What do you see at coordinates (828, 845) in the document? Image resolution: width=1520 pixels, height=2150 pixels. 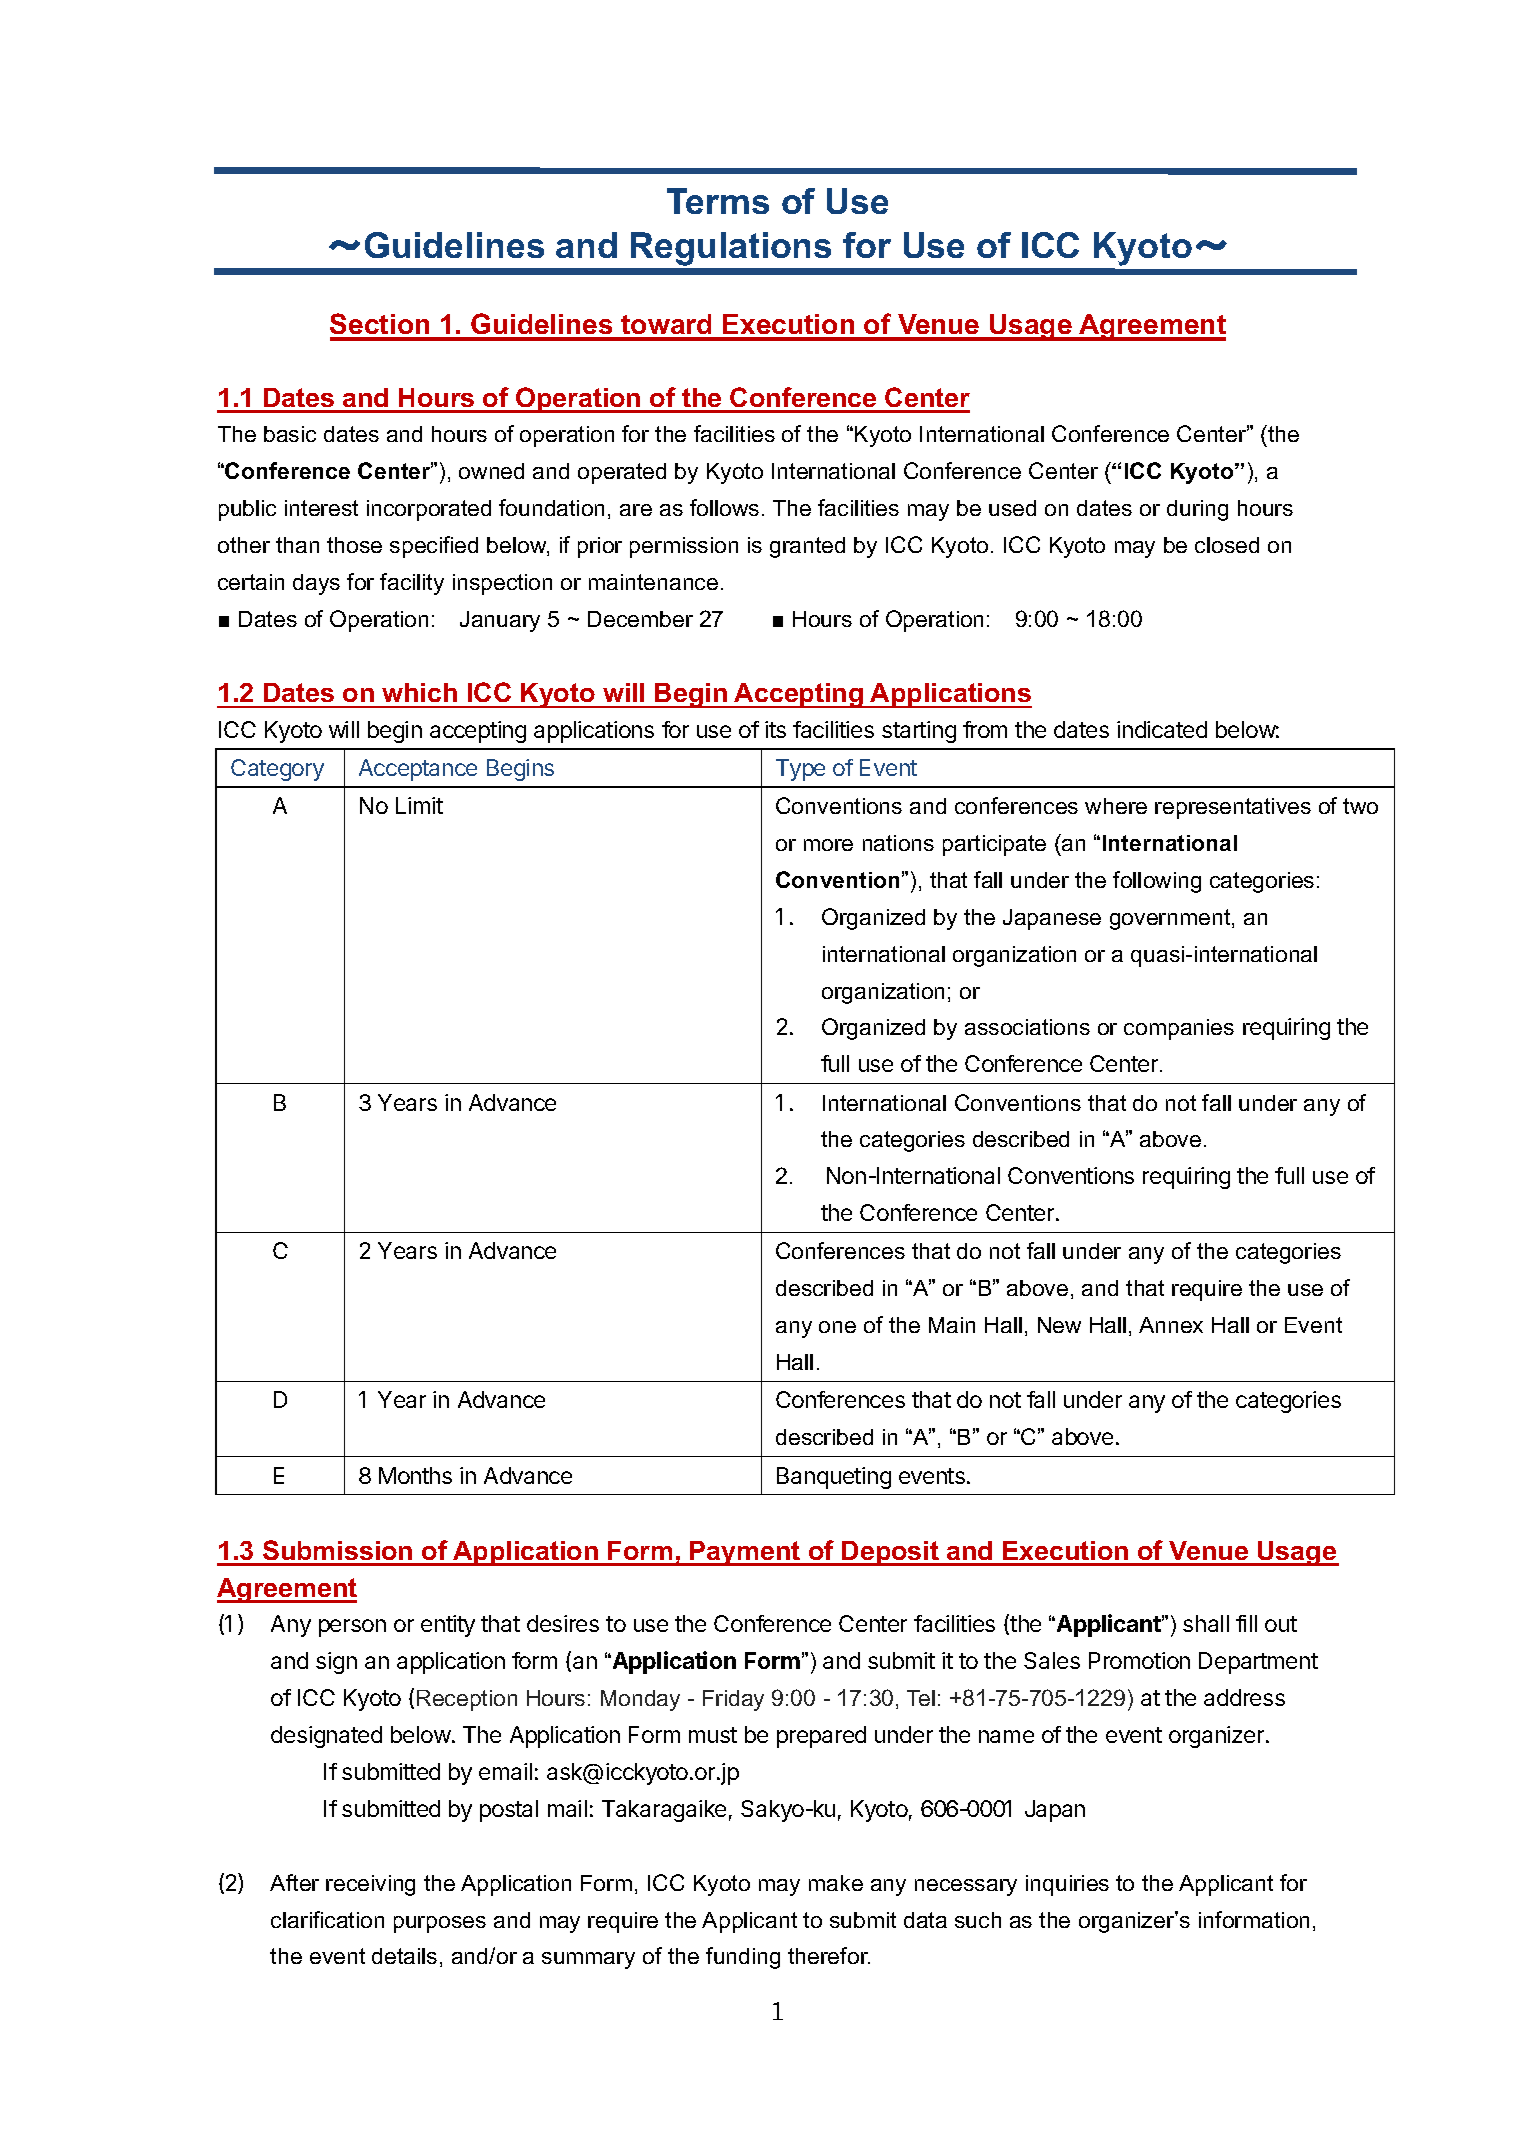 I see `more` at bounding box center [828, 845].
